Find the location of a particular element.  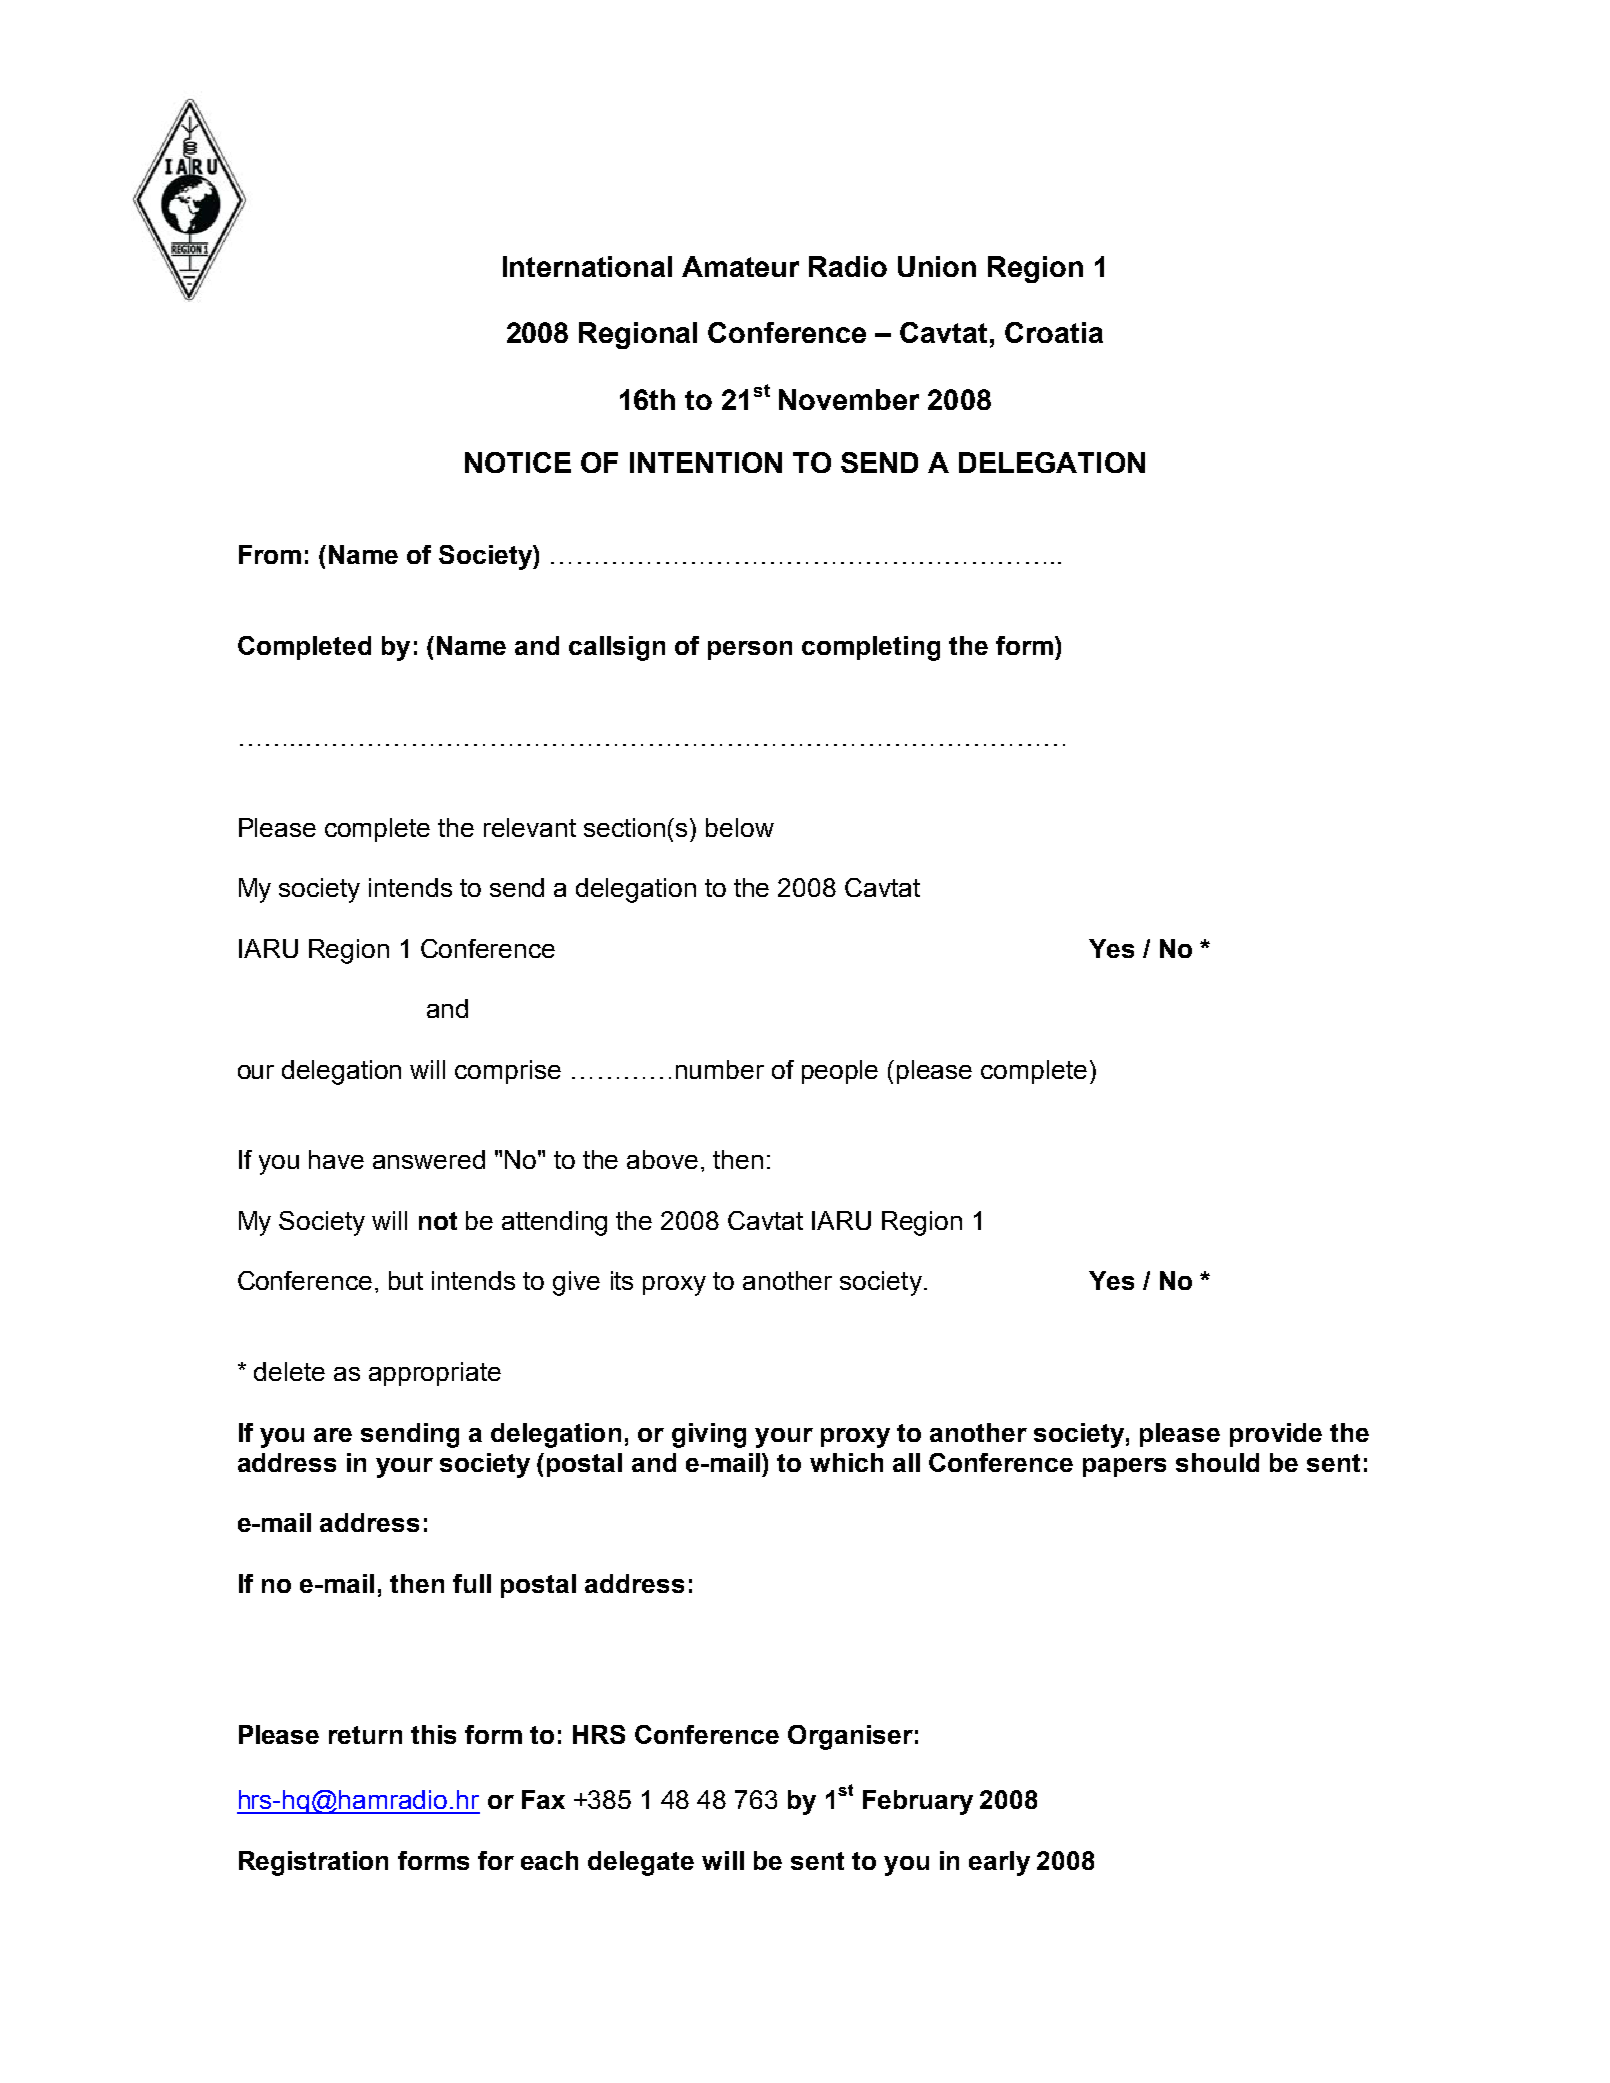

papers is located at coordinates (1124, 1467).
